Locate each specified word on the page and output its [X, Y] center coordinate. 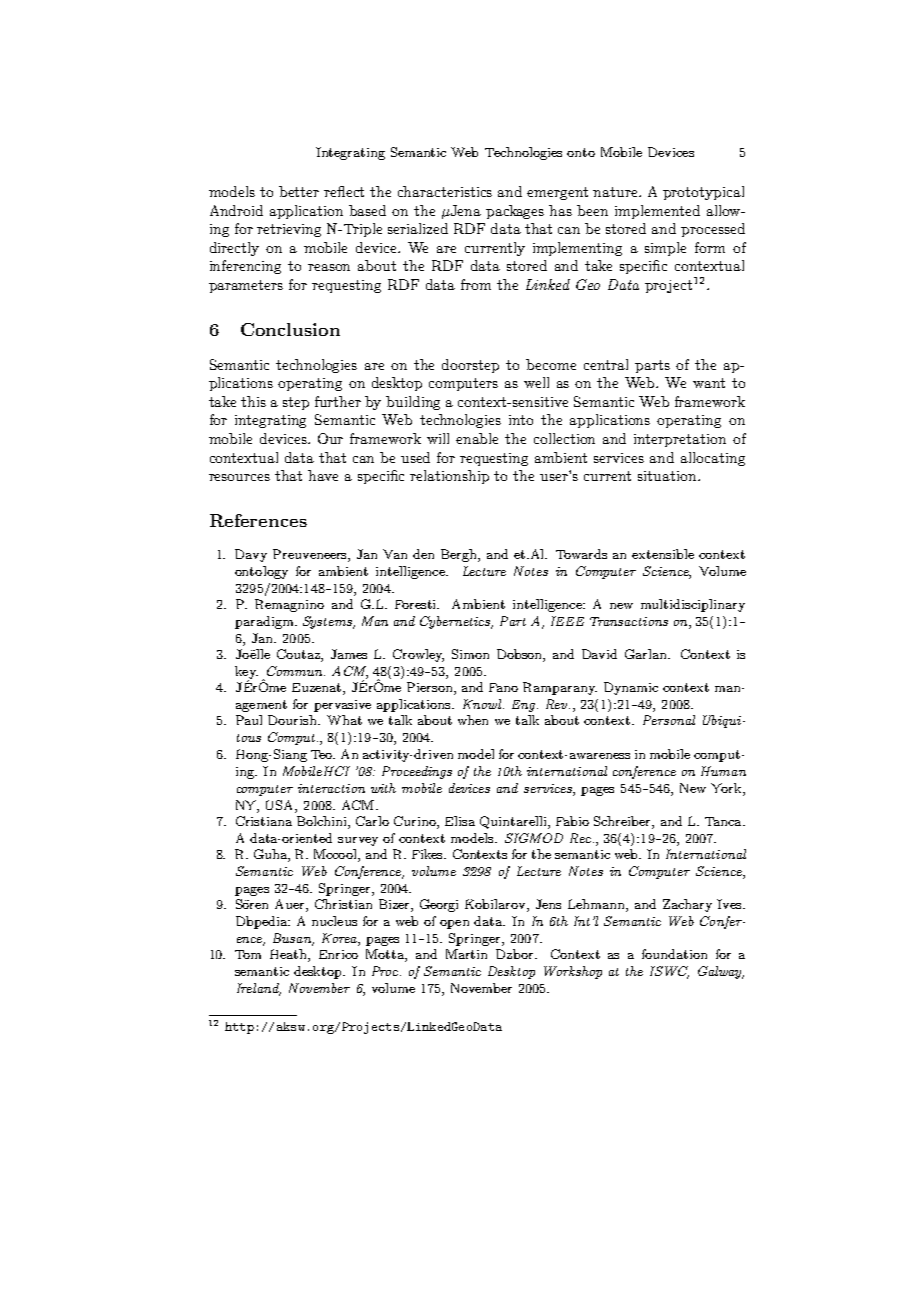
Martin [466, 954]
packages [515, 212]
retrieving [289, 230]
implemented [657, 212]
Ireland [259, 989]
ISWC [669, 972]
